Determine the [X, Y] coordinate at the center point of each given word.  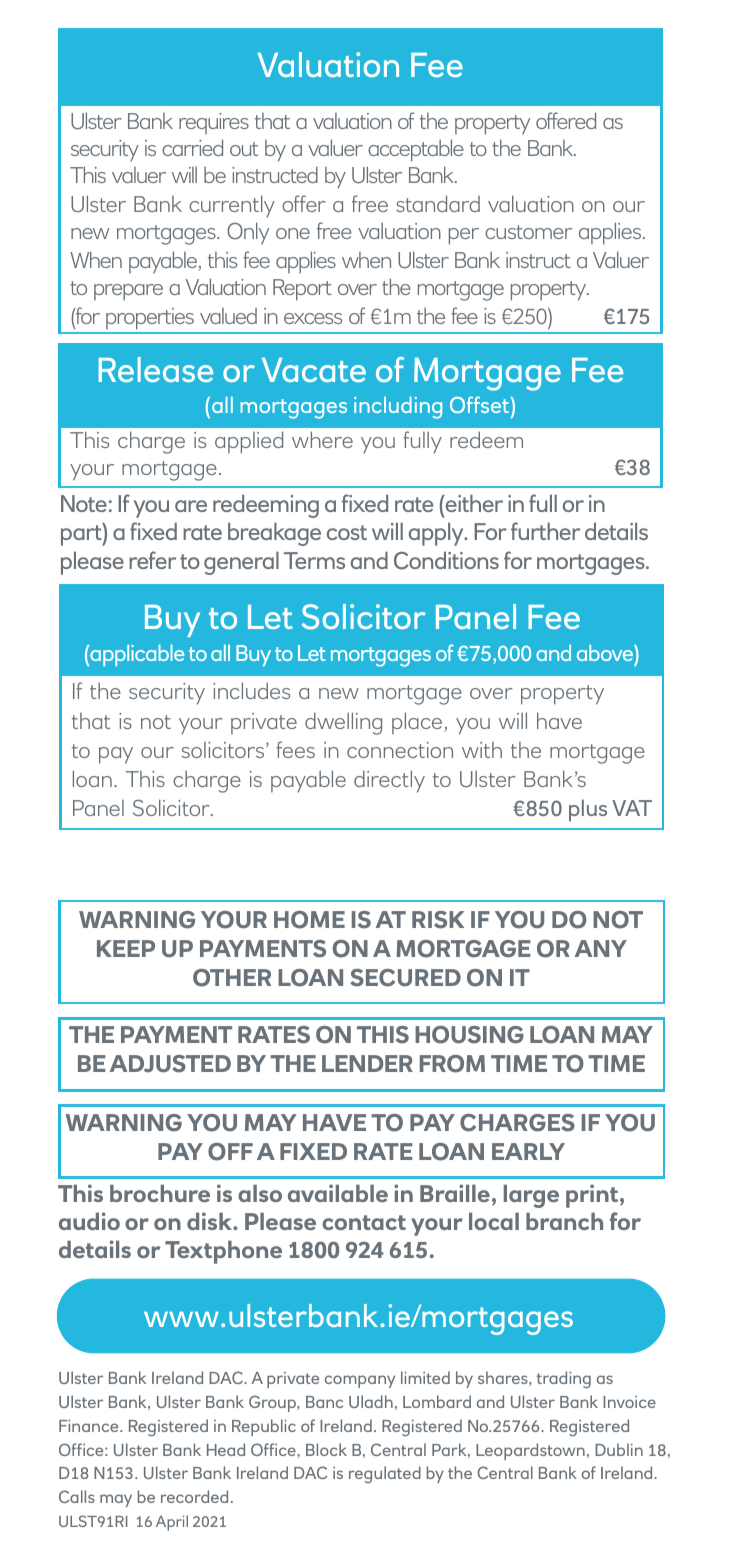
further [545, 531]
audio [89, 1221]
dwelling [343, 723]
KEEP [126, 948]
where [322, 439]
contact [364, 1222]
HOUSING [469, 1035]
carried [192, 147]
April [172, 1523]
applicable [136, 655]
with [482, 750]
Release [155, 369]
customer [528, 232]
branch [564, 1221]
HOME [309, 920]
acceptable [416, 150]
